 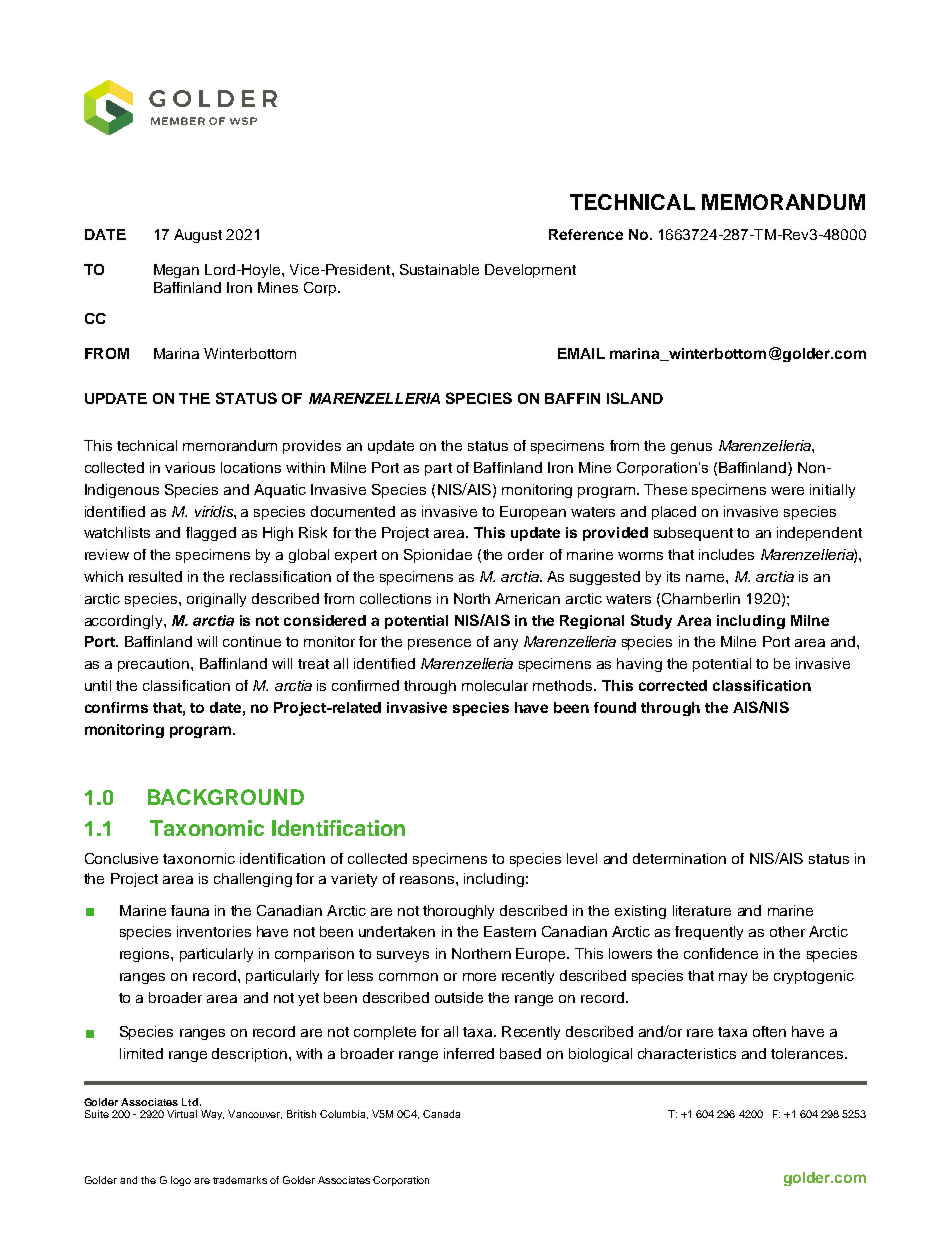 I want to click on Sustainable, so click(x=439, y=269).
